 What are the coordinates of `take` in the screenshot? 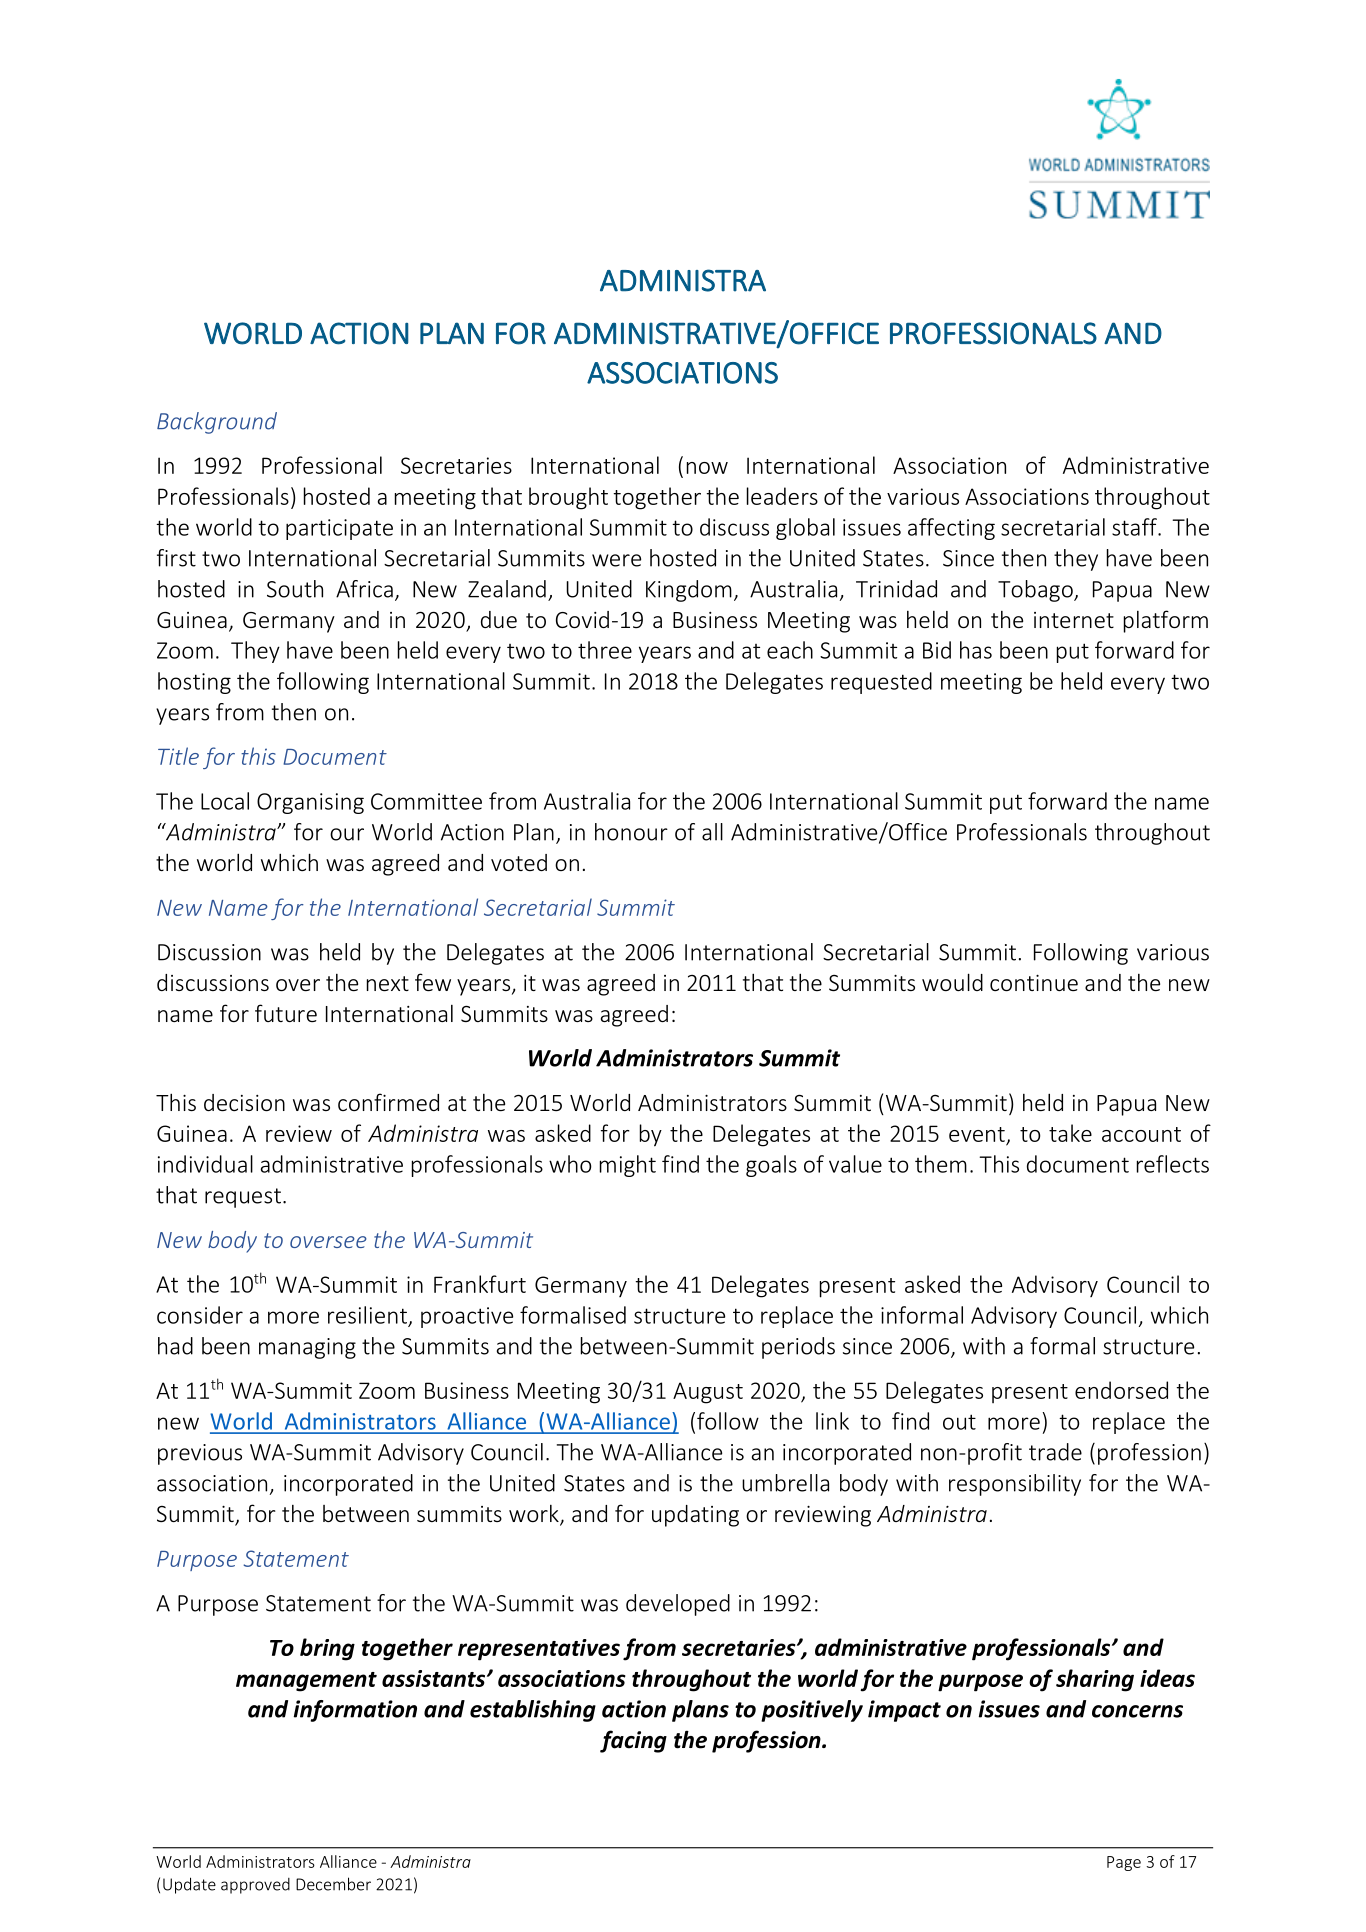 It's located at (1070, 1133).
